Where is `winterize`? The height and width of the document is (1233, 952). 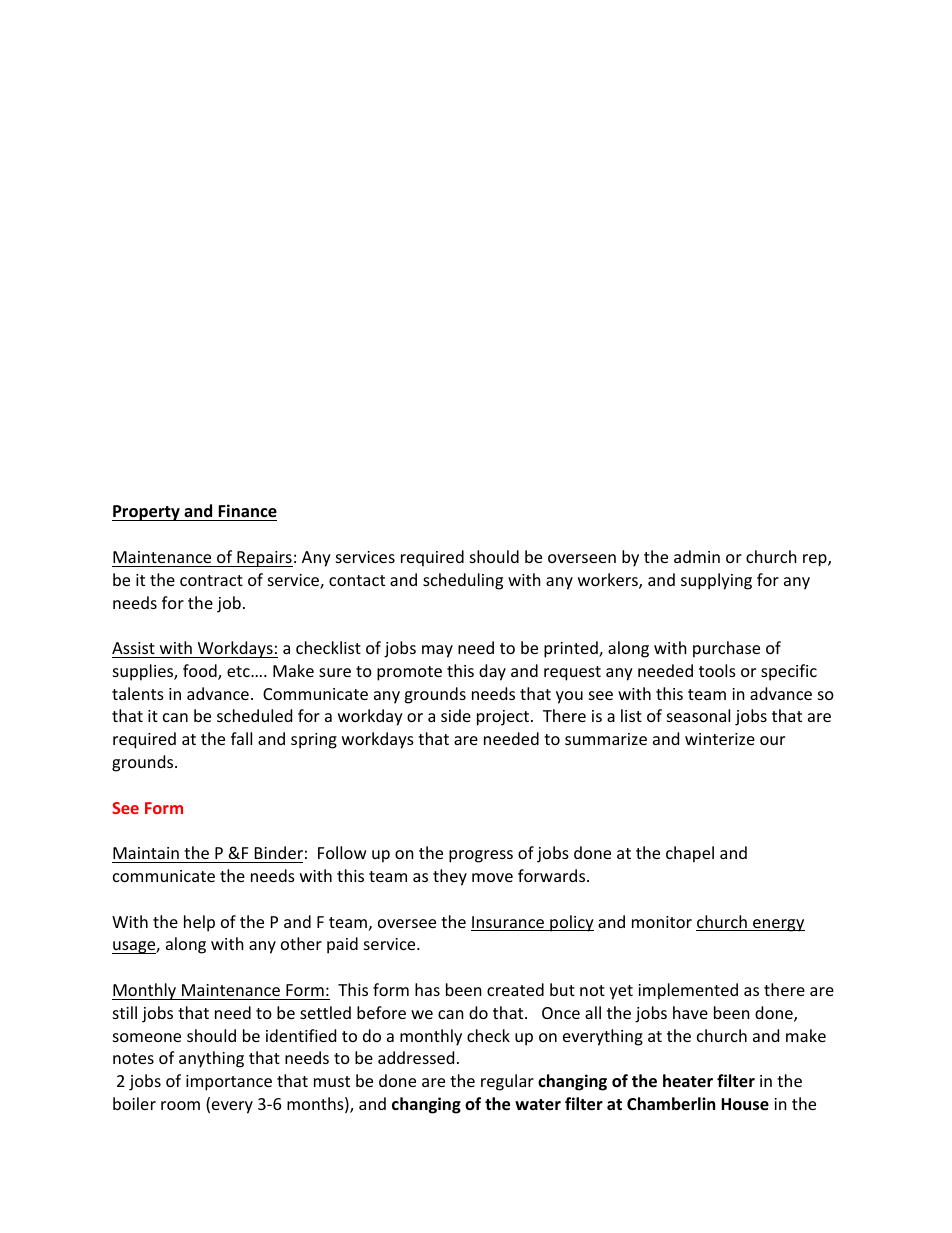 winterize is located at coordinates (720, 739).
